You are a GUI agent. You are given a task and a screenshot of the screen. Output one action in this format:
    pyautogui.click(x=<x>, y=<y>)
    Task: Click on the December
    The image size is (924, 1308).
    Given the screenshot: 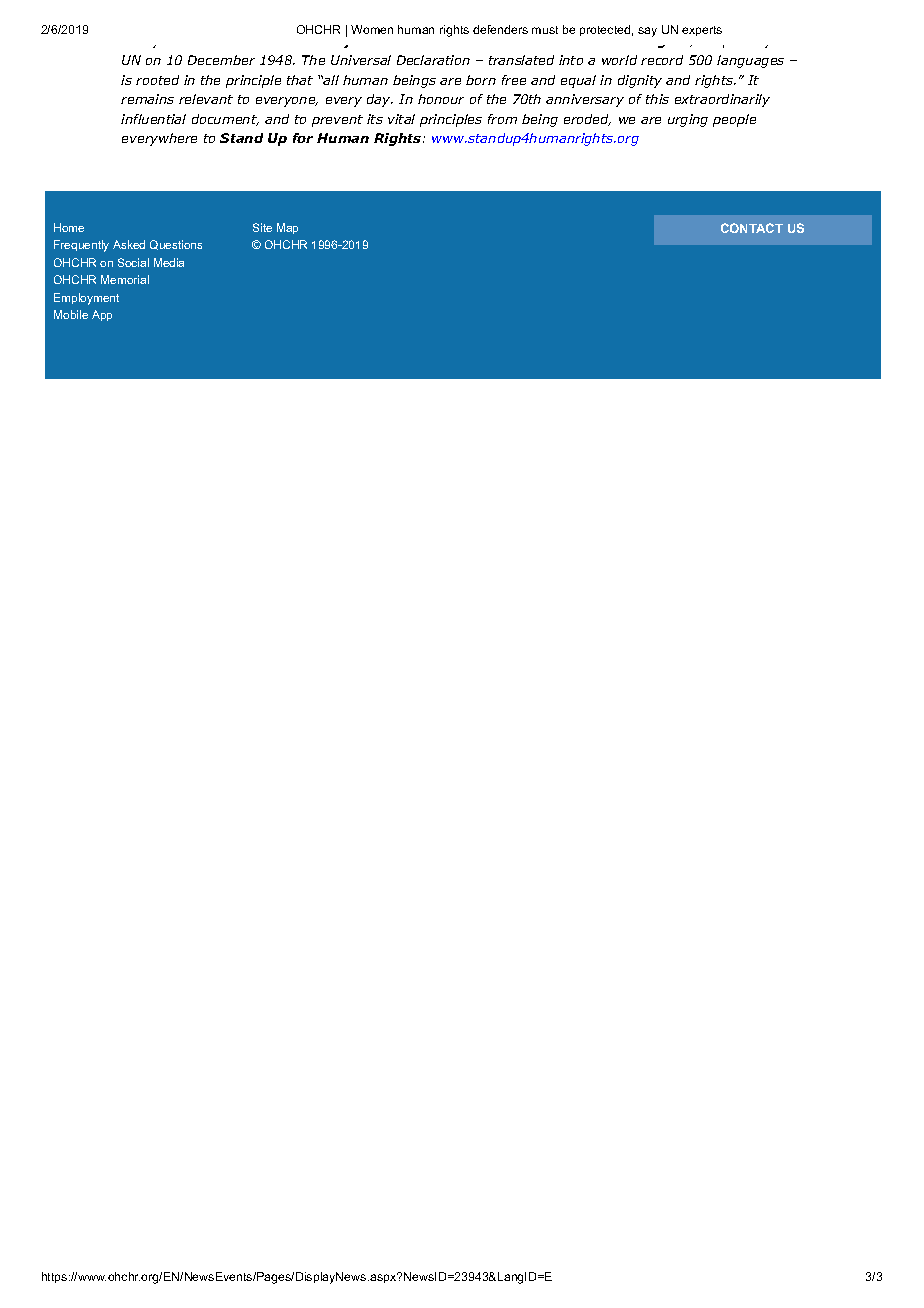 What is the action you would take?
    pyautogui.click(x=221, y=60)
